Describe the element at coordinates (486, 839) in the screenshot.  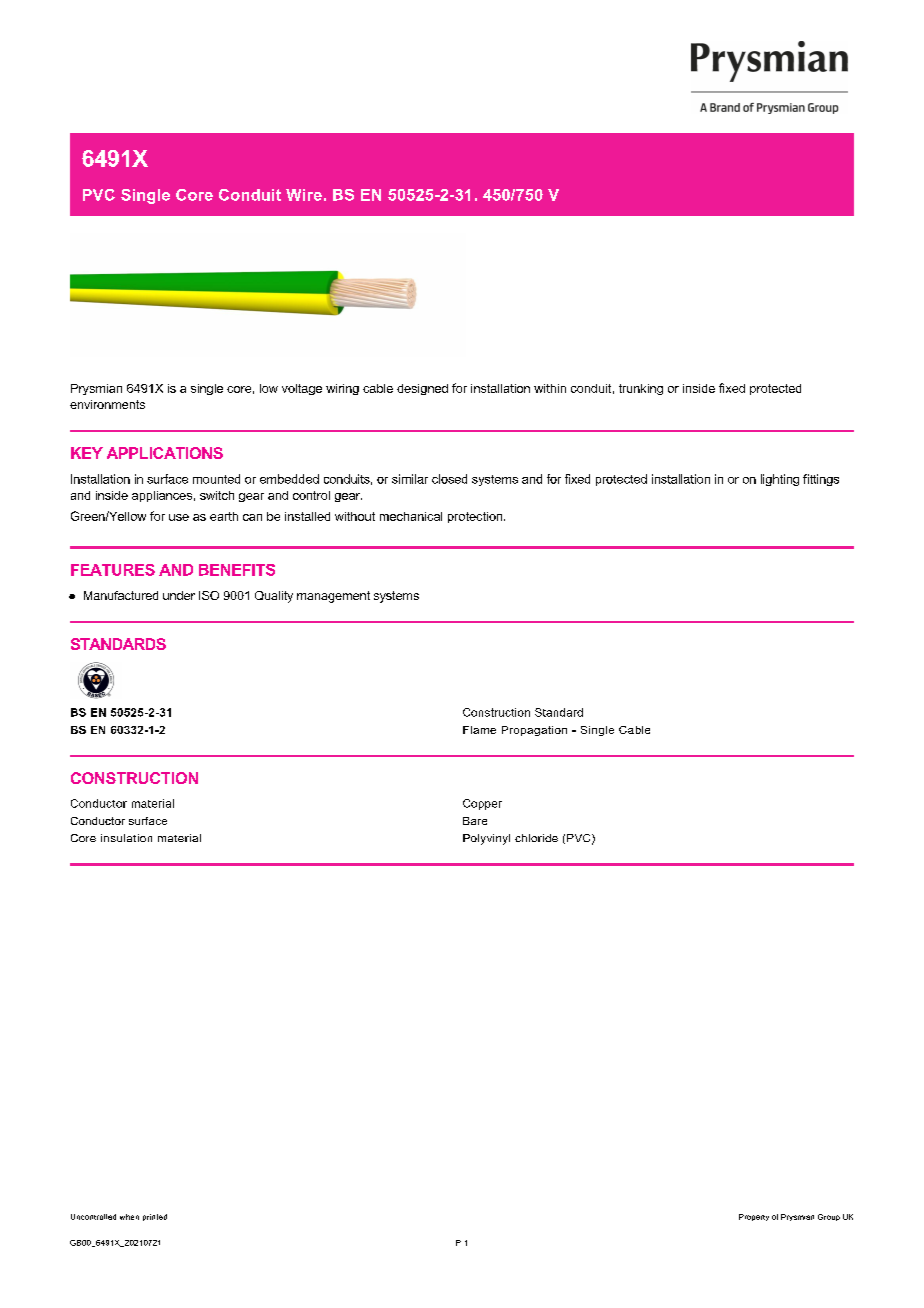
I see `Polyvinyl` at that location.
